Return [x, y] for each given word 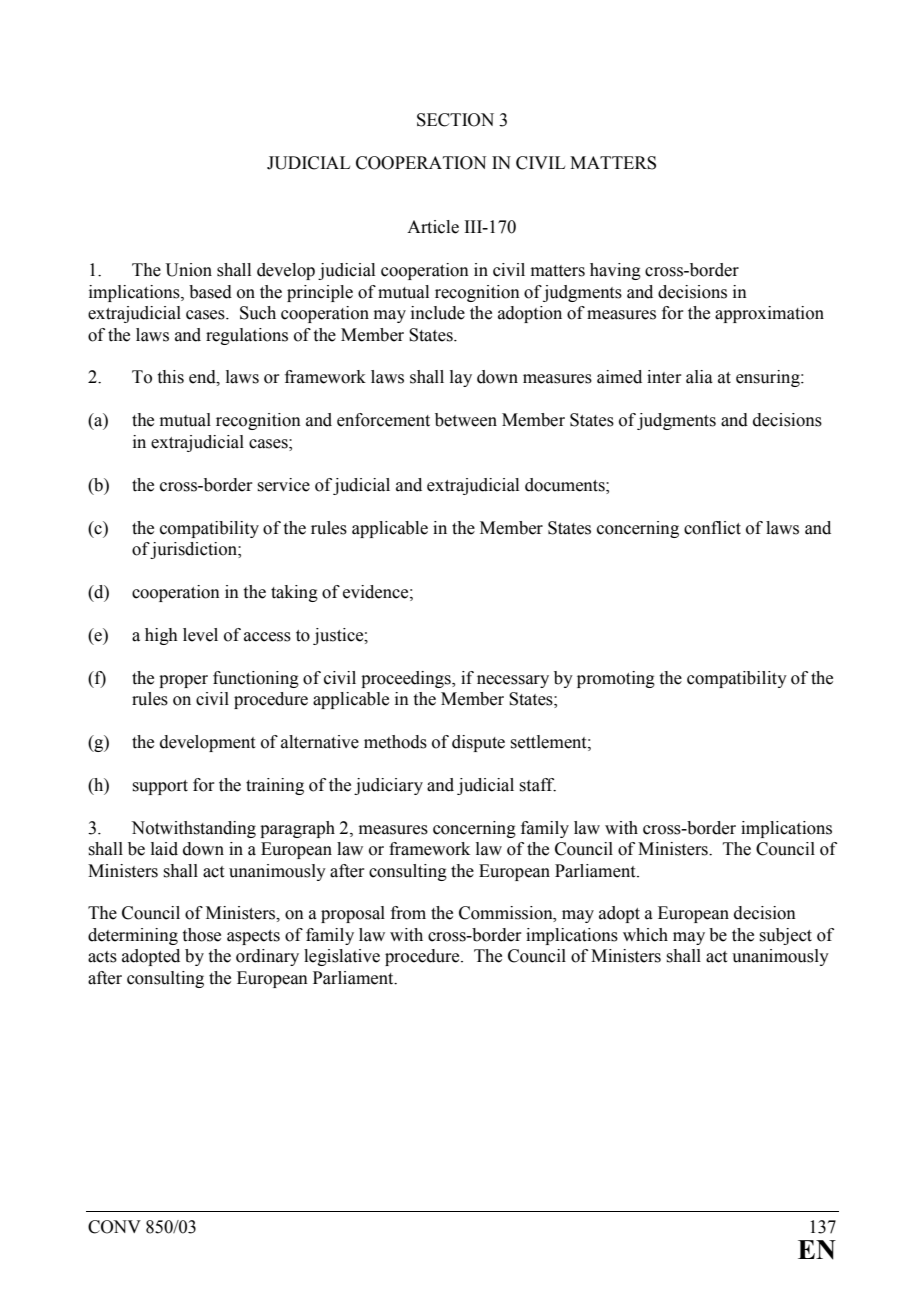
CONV [114, 1227]
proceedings [407, 679]
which [645, 935]
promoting [616, 679]
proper [183, 681]
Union [188, 270]
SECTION [455, 120]
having [615, 271]
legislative [342, 957]
